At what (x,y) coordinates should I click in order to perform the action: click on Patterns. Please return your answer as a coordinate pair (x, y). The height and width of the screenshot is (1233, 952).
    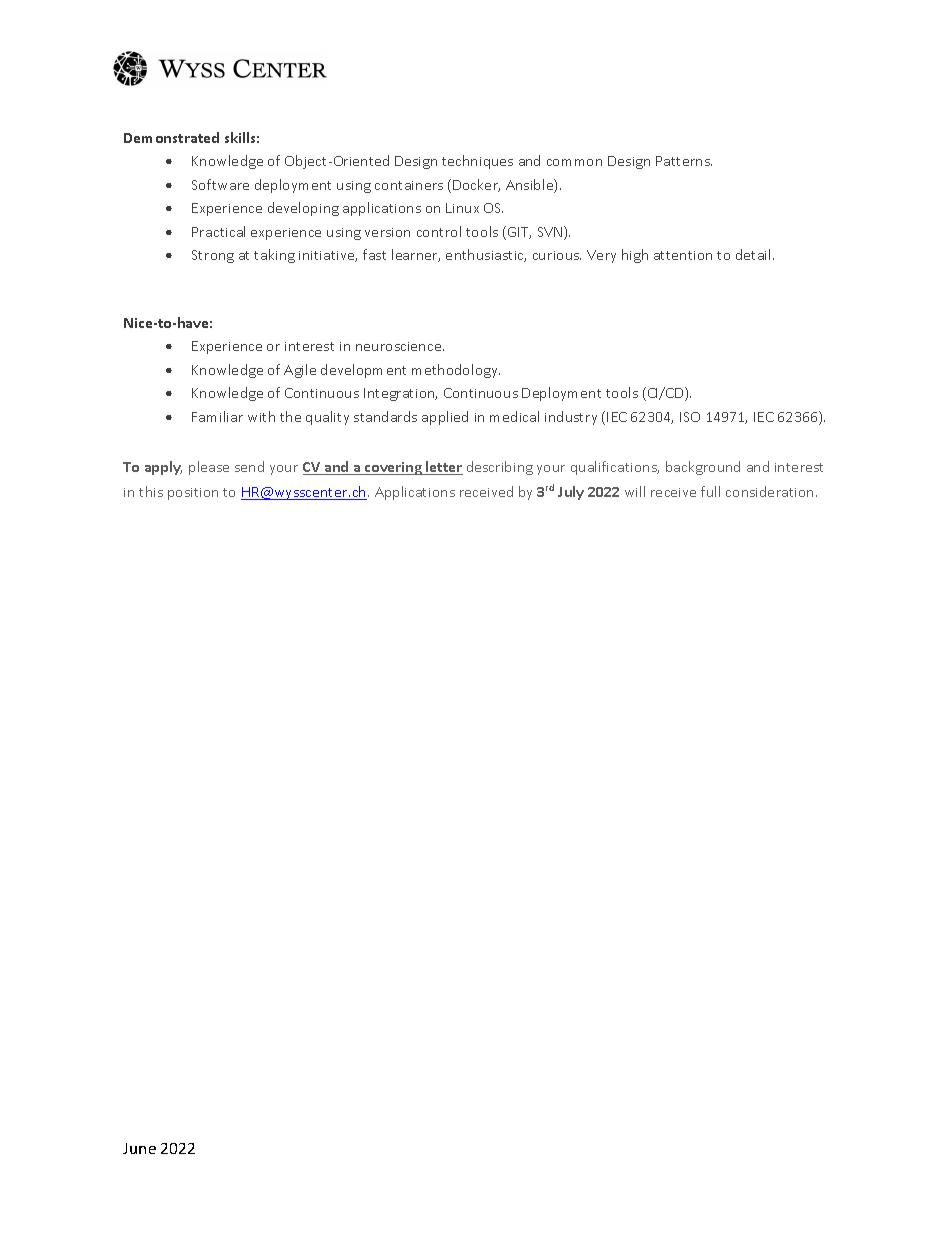
    Looking at the image, I should click on (684, 161).
